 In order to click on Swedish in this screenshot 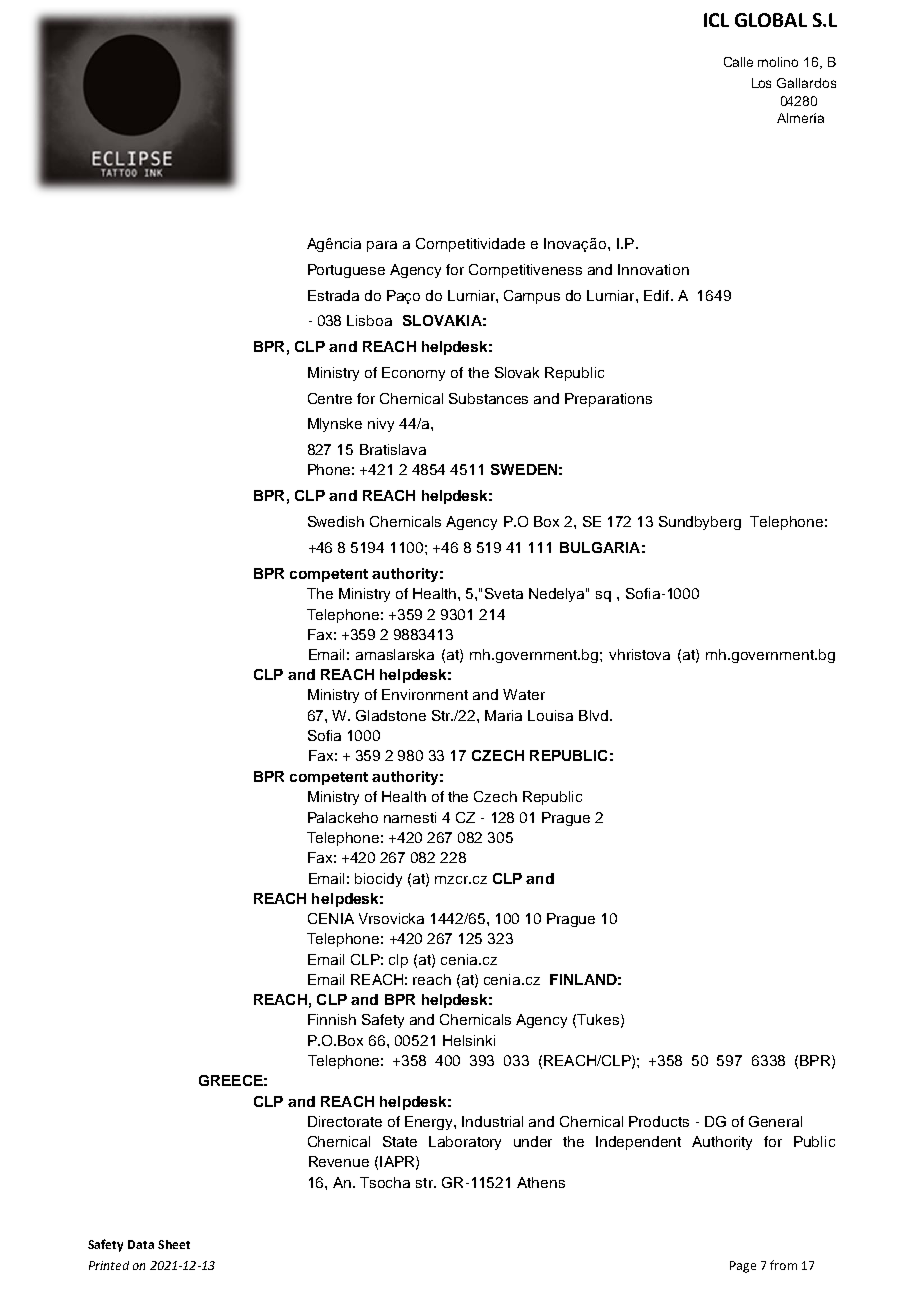, I will do `click(336, 521)`.
